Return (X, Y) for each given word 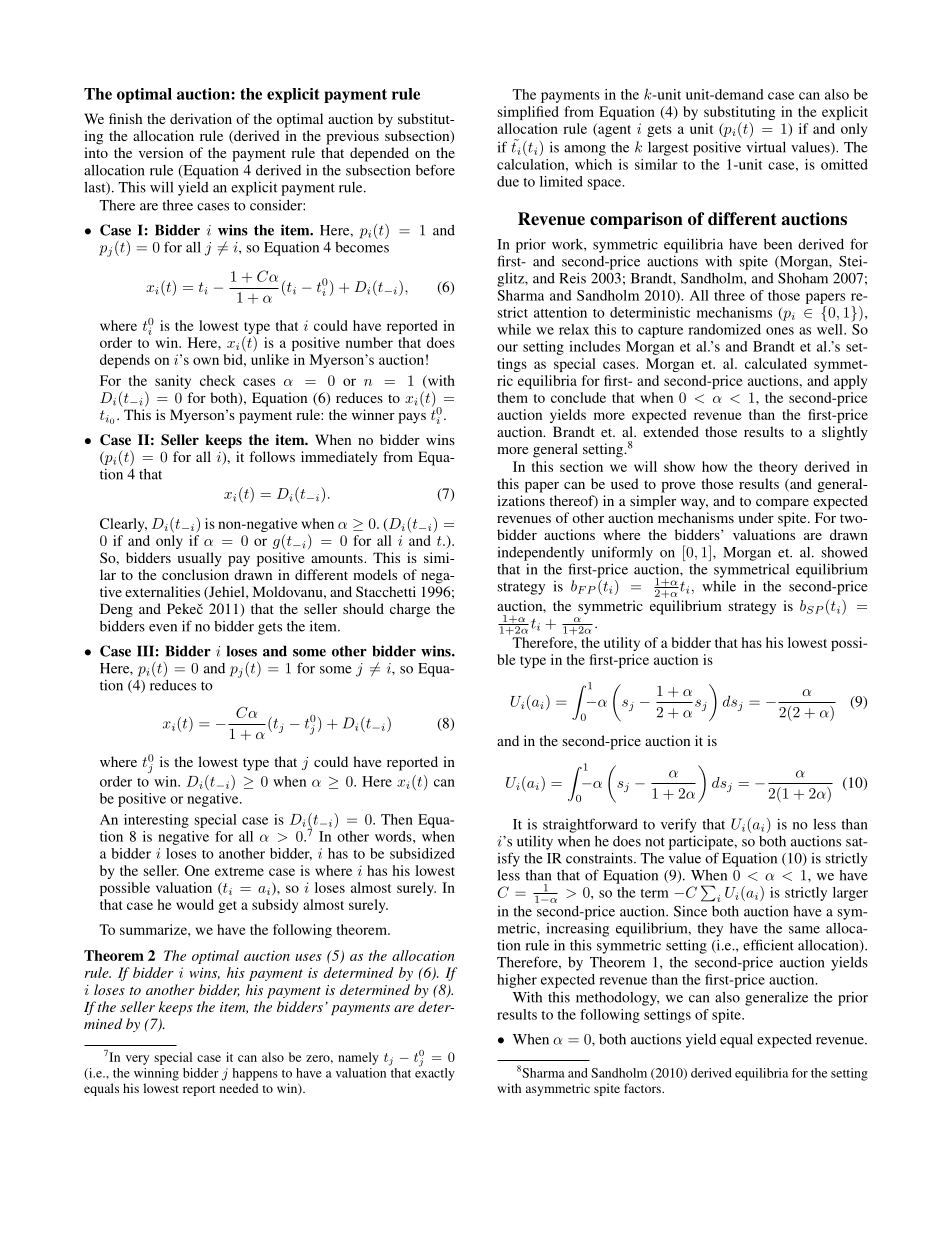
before (435, 170)
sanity (173, 382)
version (161, 152)
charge (410, 610)
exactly (435, 1073)
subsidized (422, 853)
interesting (156, 821)
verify (679, 825)
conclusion (195, 574)
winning (156, 1074)
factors (643, 1088)
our (507, 348)
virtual (766, 147)
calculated (776, 363)
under (756, 517)
